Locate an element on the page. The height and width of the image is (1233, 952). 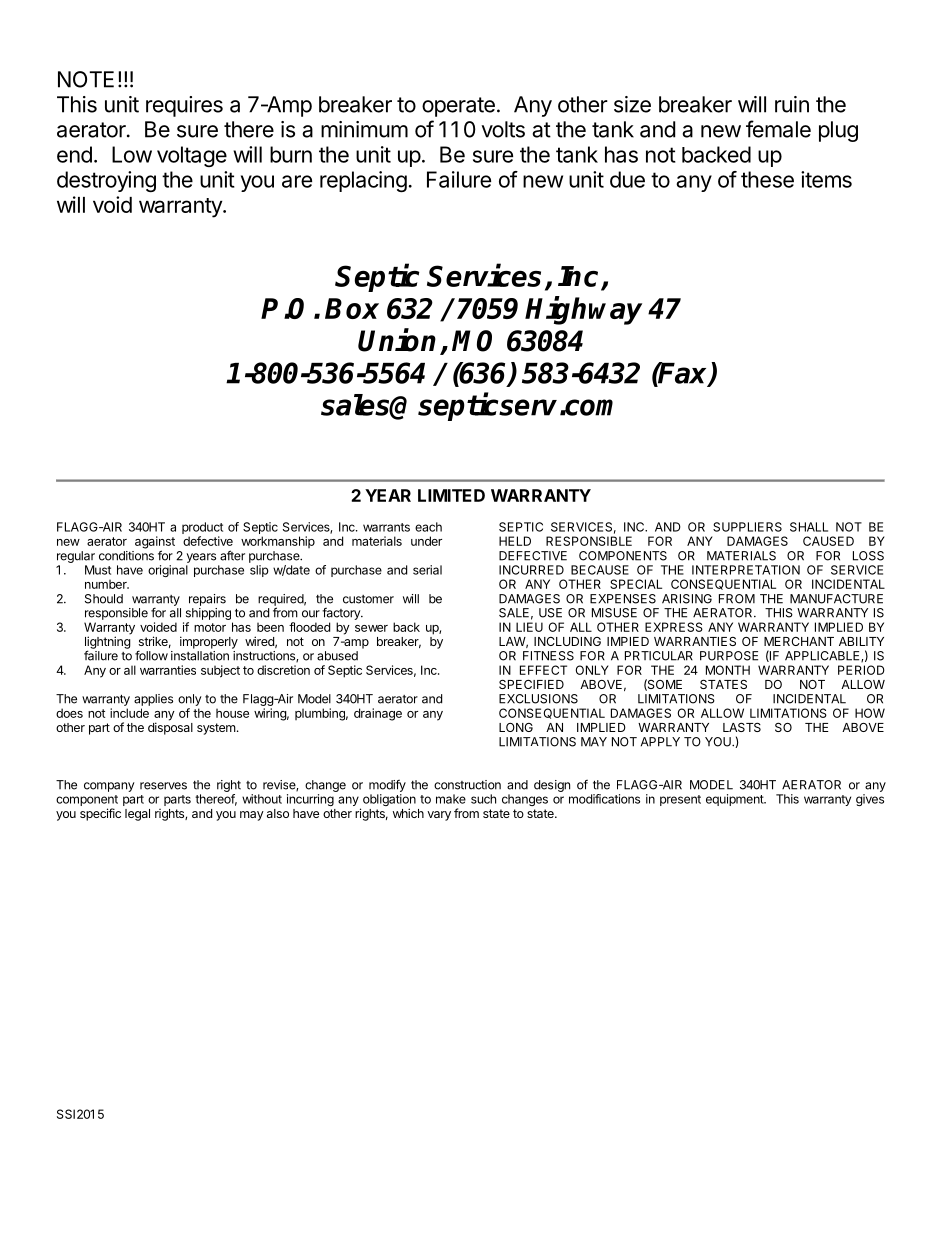
product is located at coordinates (202, 529).
